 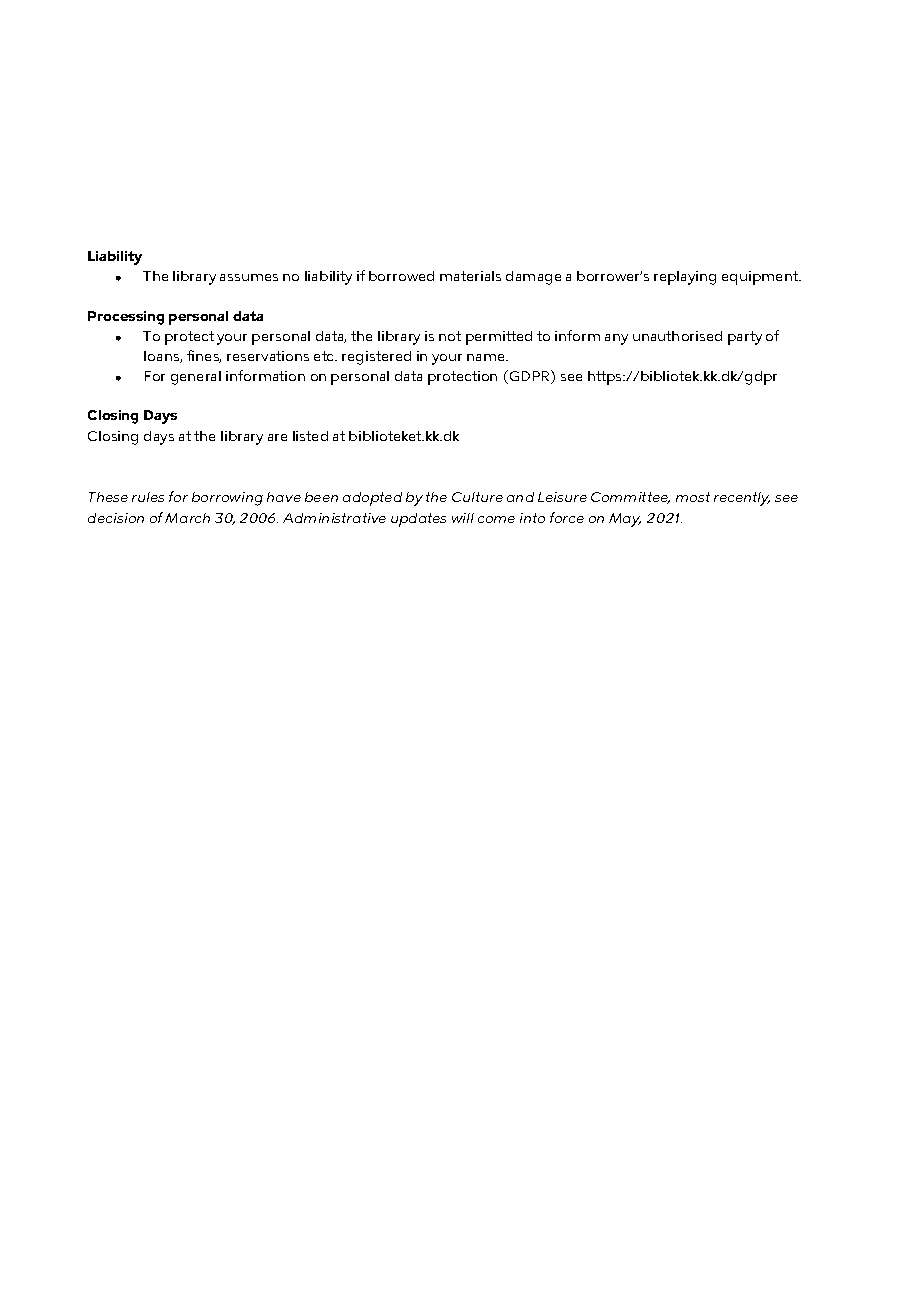 What do you see at coordinates (401, 276) in the screenshot?
I see `borrowed` at bounding box center [401, 276].
